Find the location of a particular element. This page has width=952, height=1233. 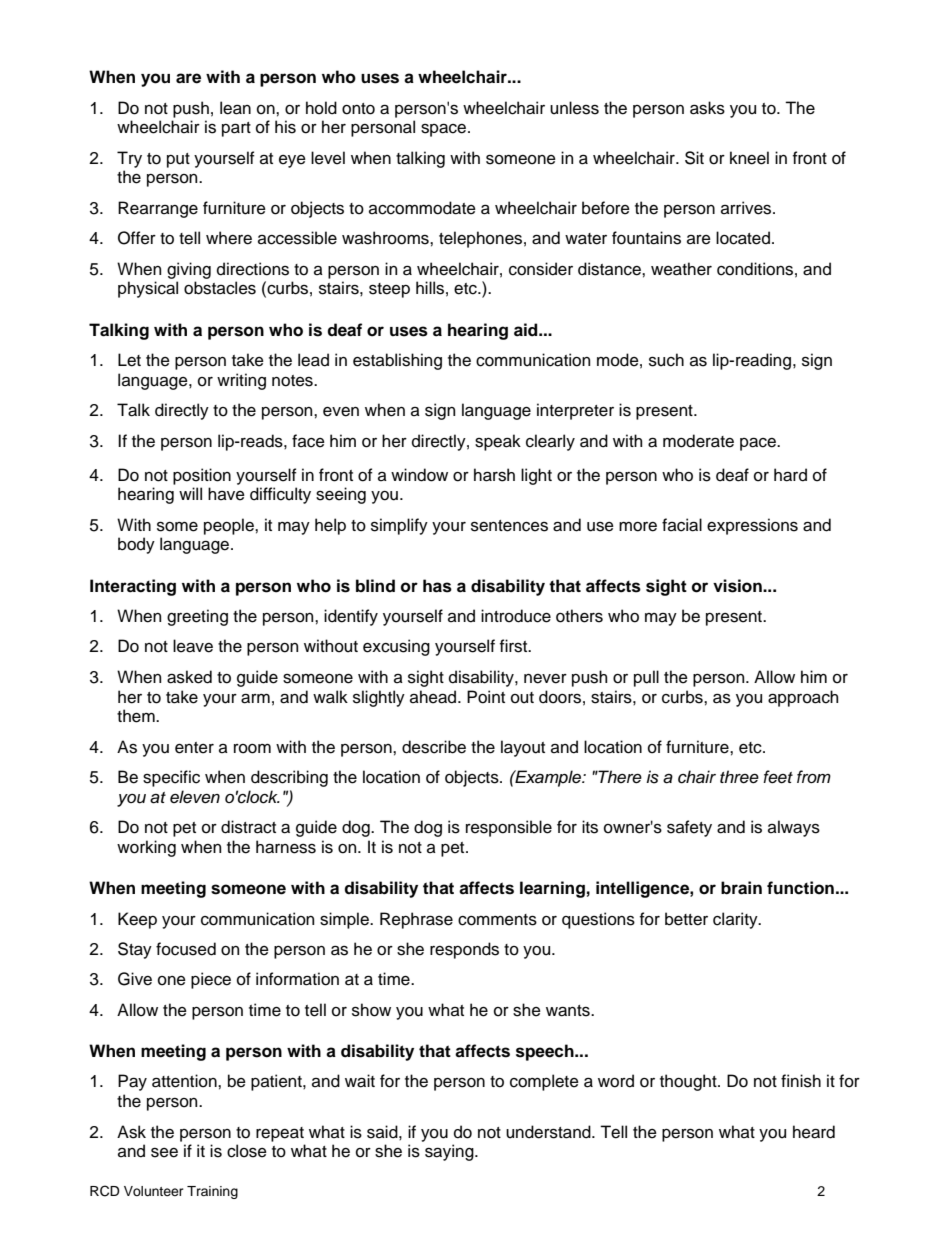

Training is located at coordinates (212, 1192).
